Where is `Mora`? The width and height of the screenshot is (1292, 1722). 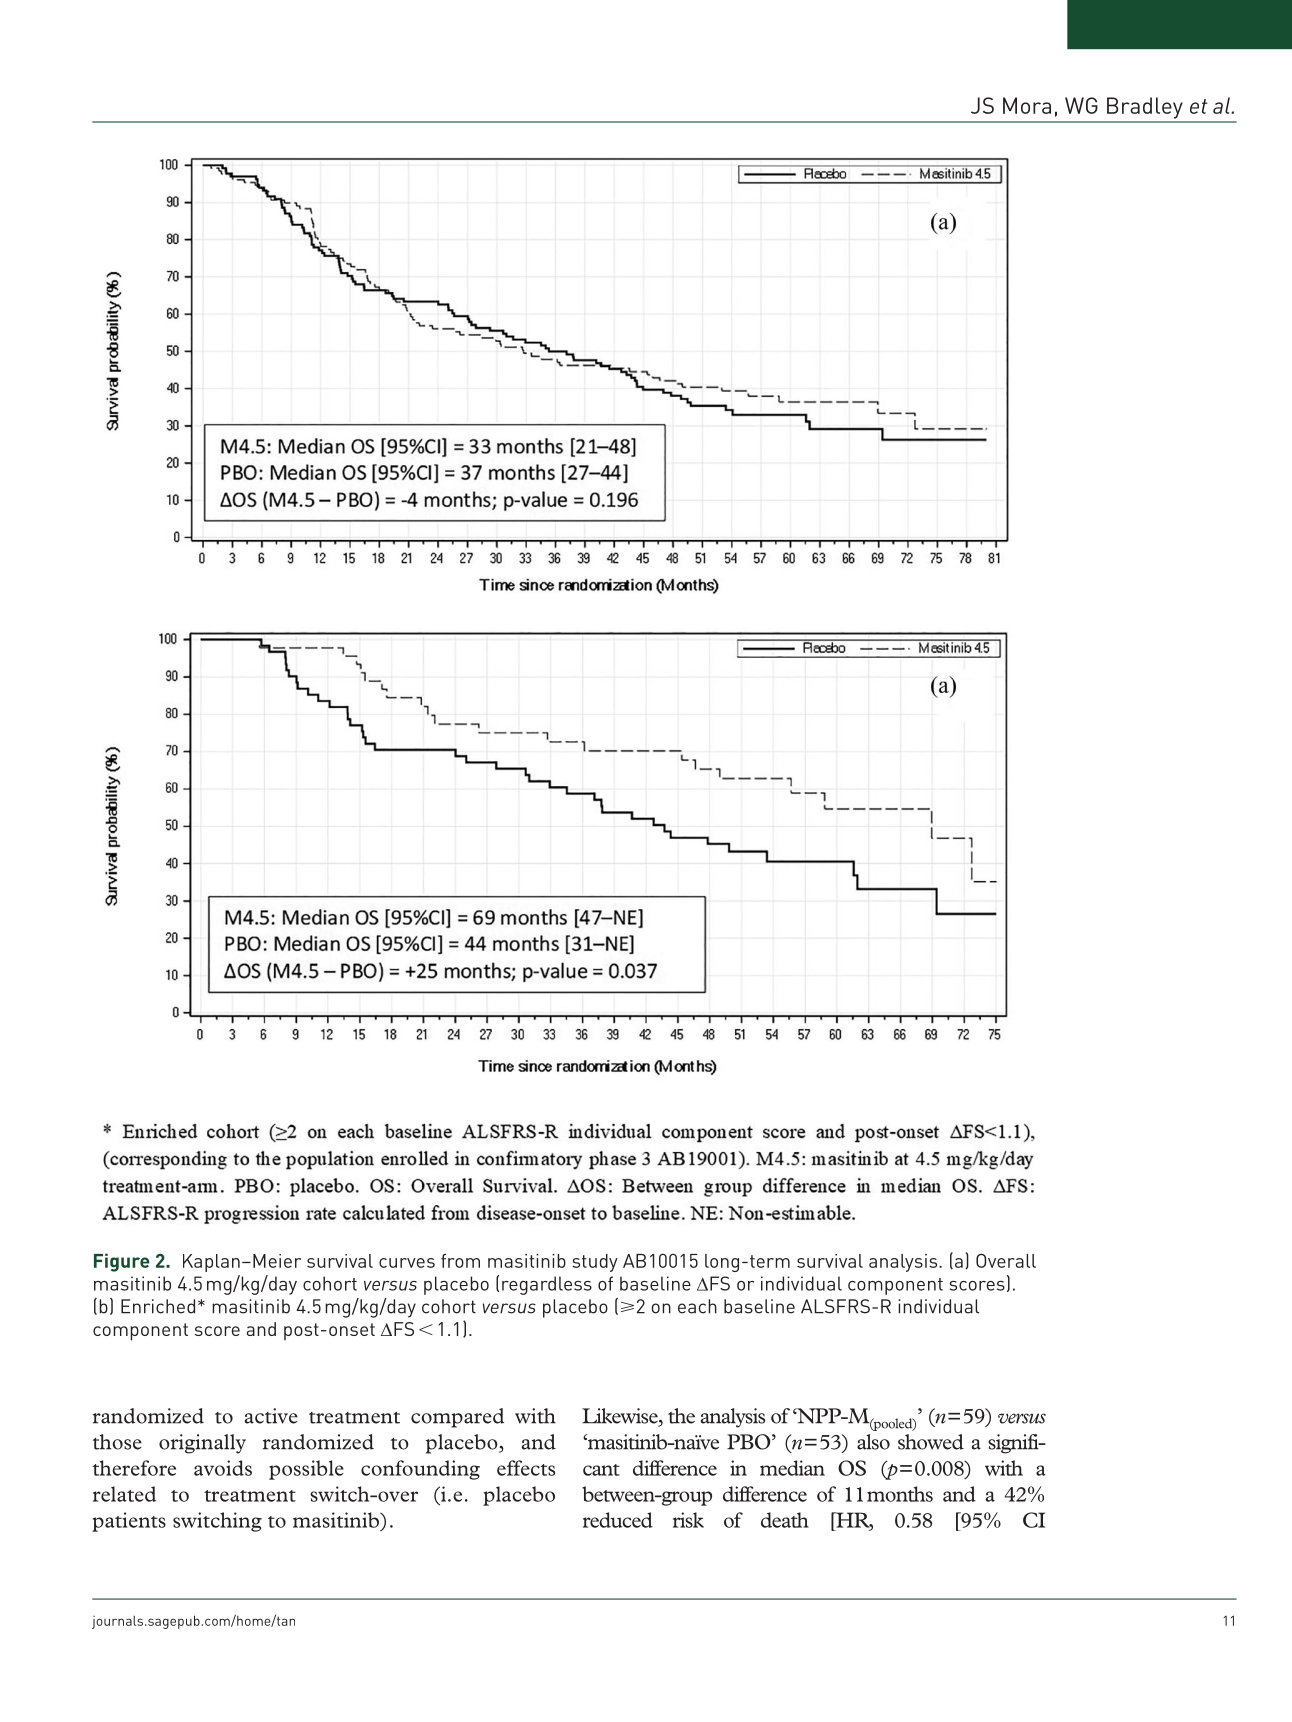 Mora is located at coordinates (1027, 105).
